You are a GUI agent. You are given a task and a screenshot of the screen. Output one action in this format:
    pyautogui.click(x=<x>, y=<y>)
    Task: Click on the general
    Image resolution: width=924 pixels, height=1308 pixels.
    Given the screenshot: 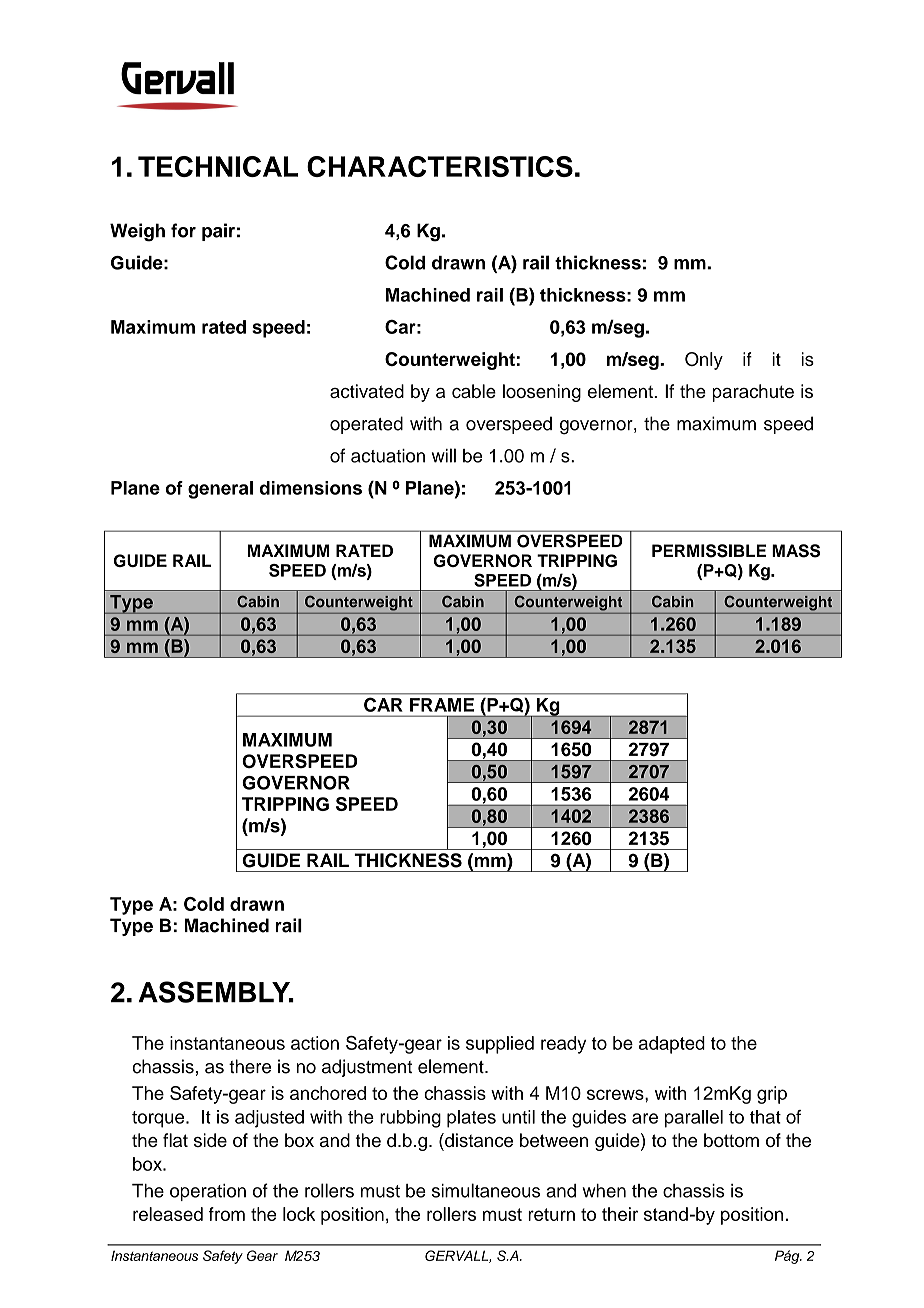 What is the action you would take?
    pyautogui.click(x=220, y=490)
